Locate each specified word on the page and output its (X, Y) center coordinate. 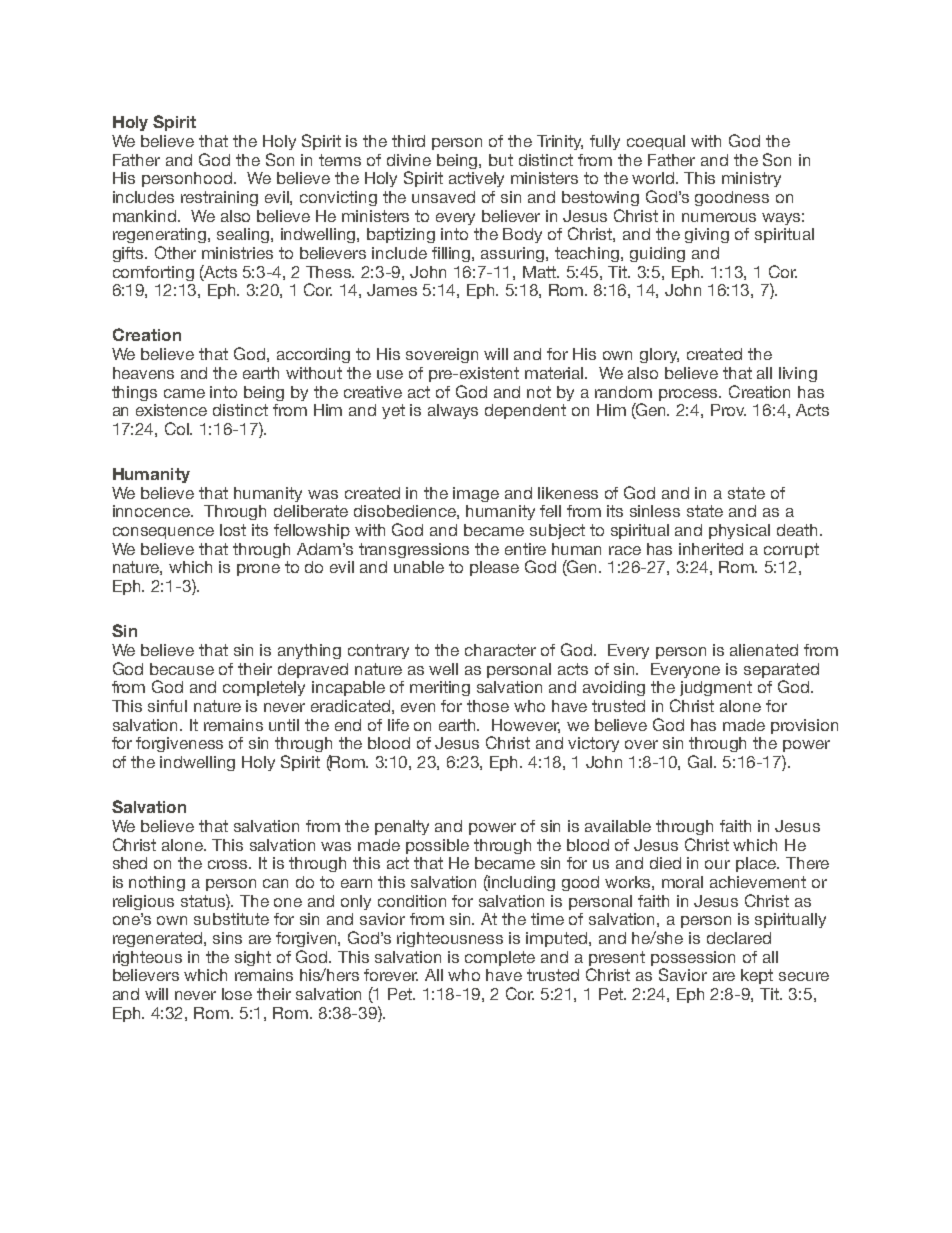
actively (476, 179)
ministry (751, 179)
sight (253, 958)
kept (757, 976)
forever (391, 975)
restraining (219, 198)
